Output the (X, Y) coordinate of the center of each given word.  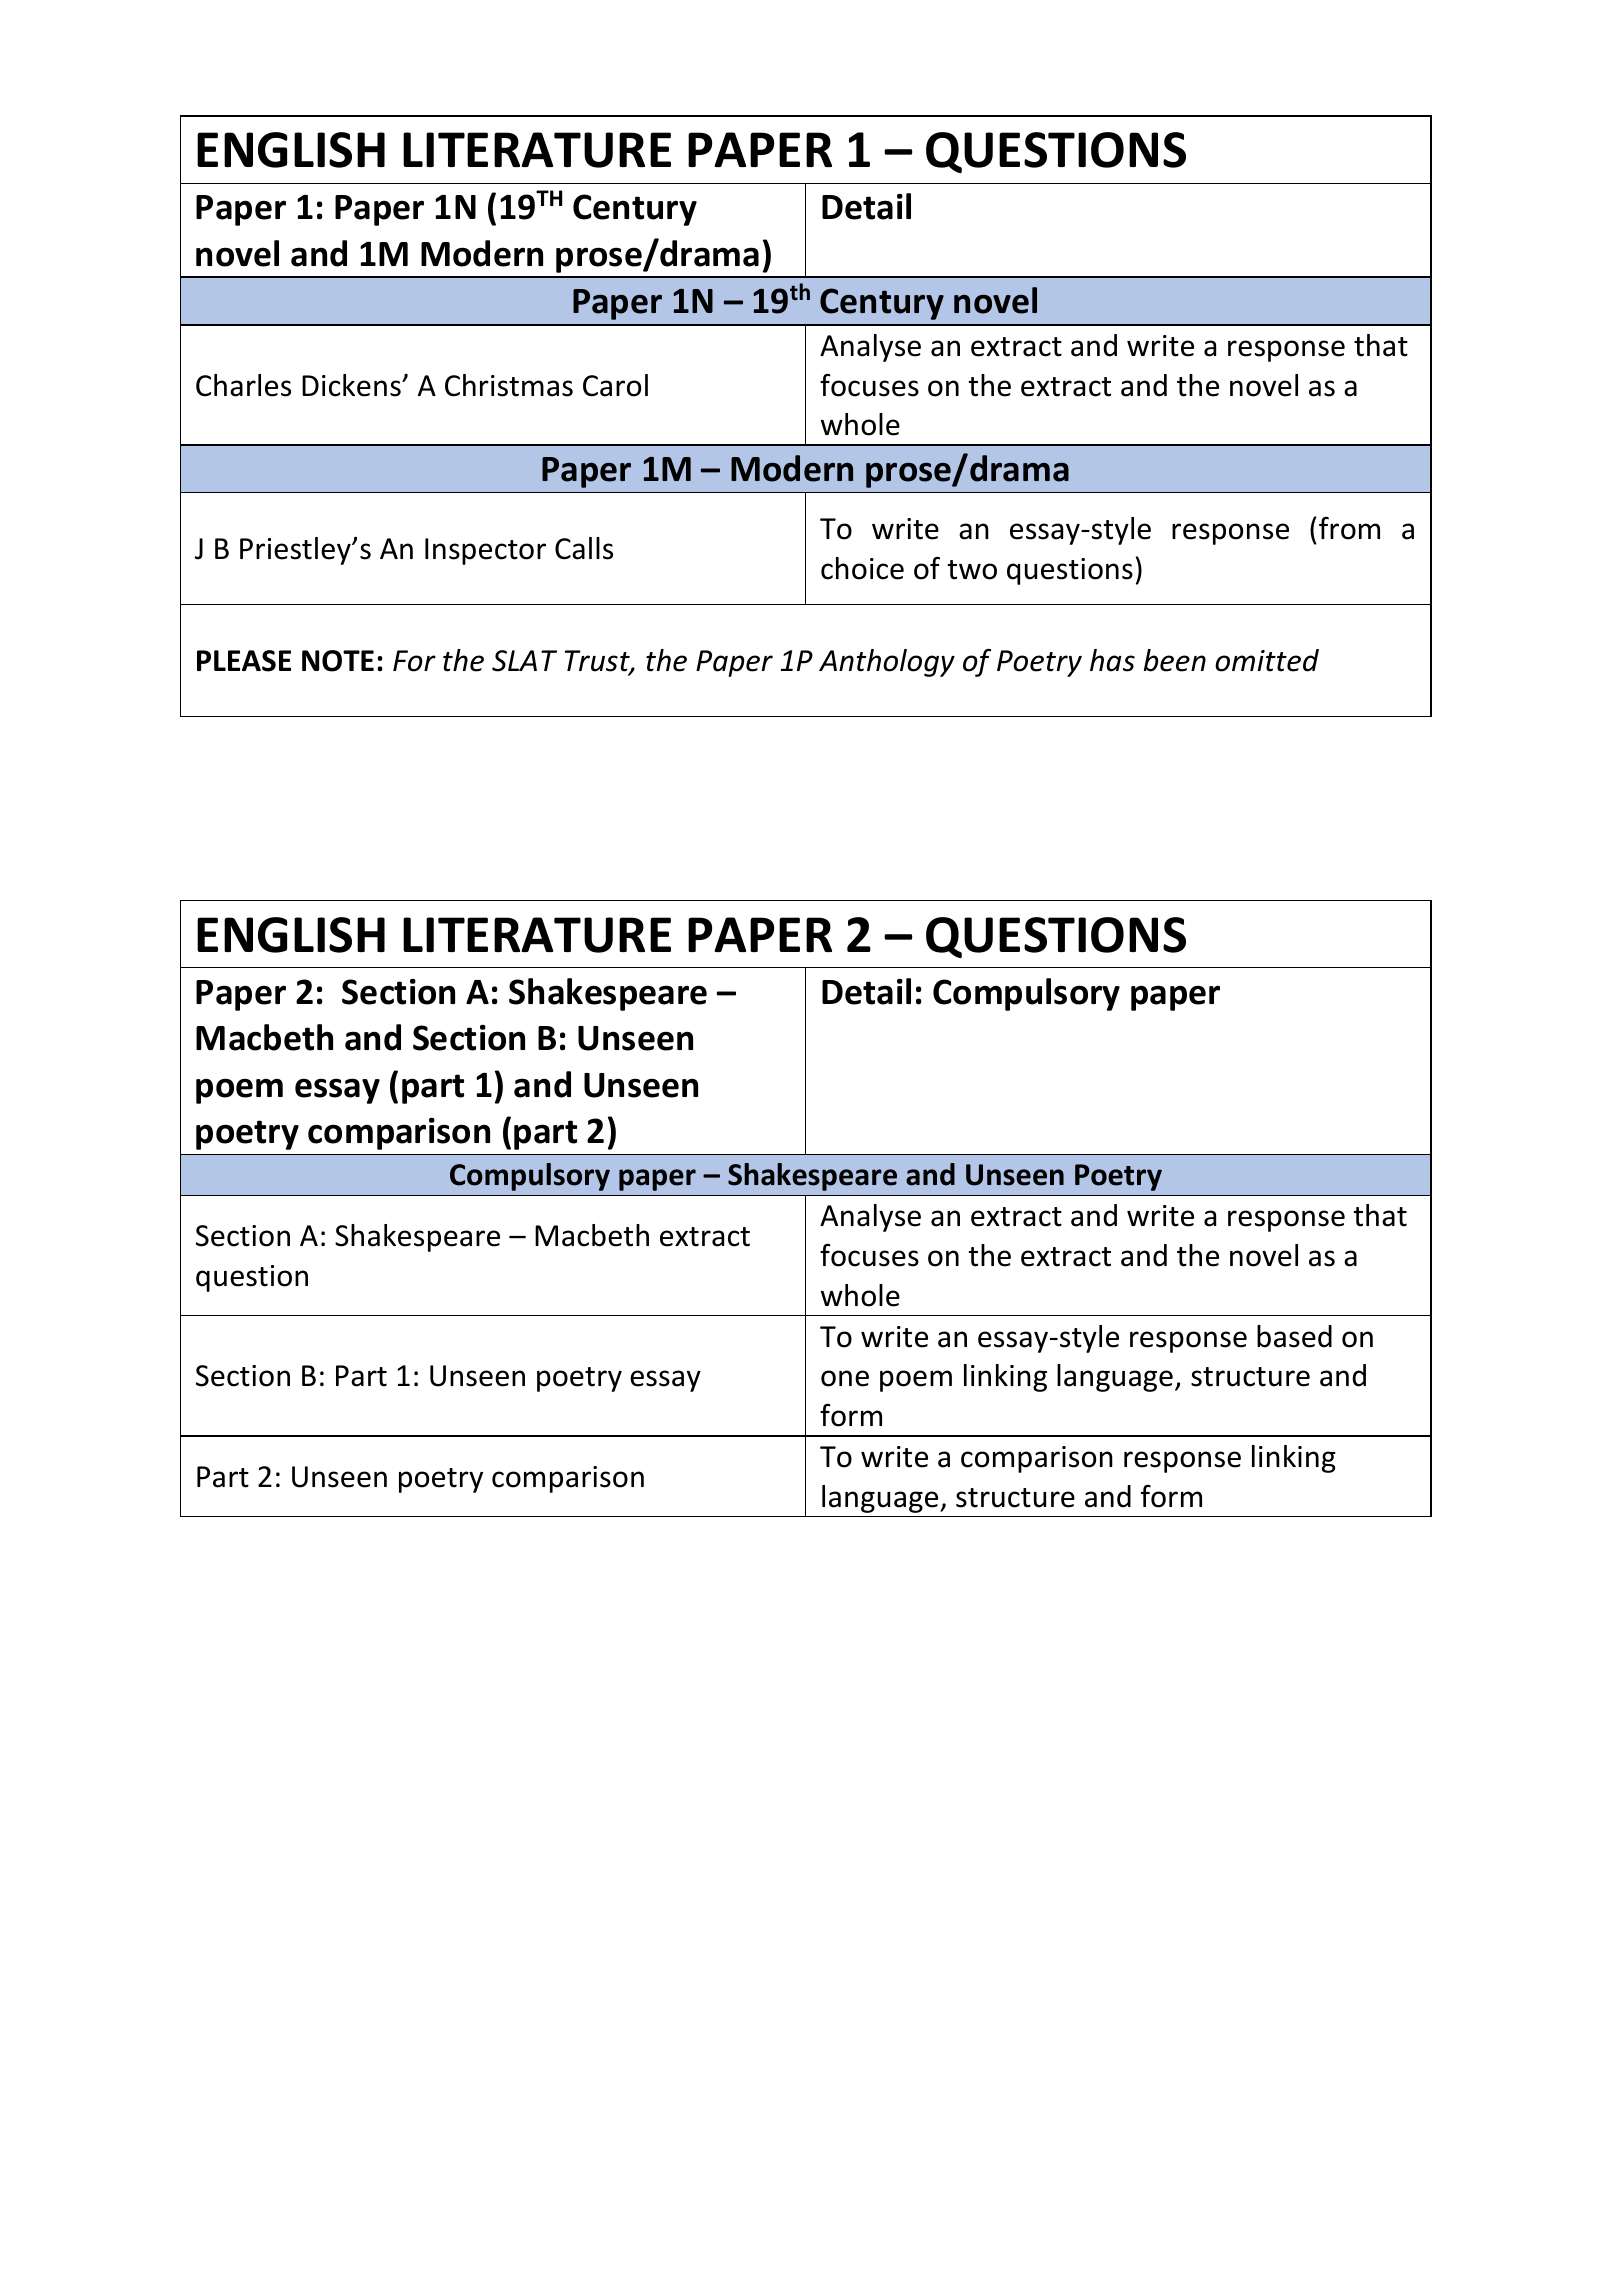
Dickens (352, 385)
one (845, 1378)
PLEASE (244, 661)
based (1294, 1336)
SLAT (524, 661)
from (1349, 528)
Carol (615, 385)
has (1112, 660)
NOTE (338, 661)
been (1175, 660)
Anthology (887, 663)
